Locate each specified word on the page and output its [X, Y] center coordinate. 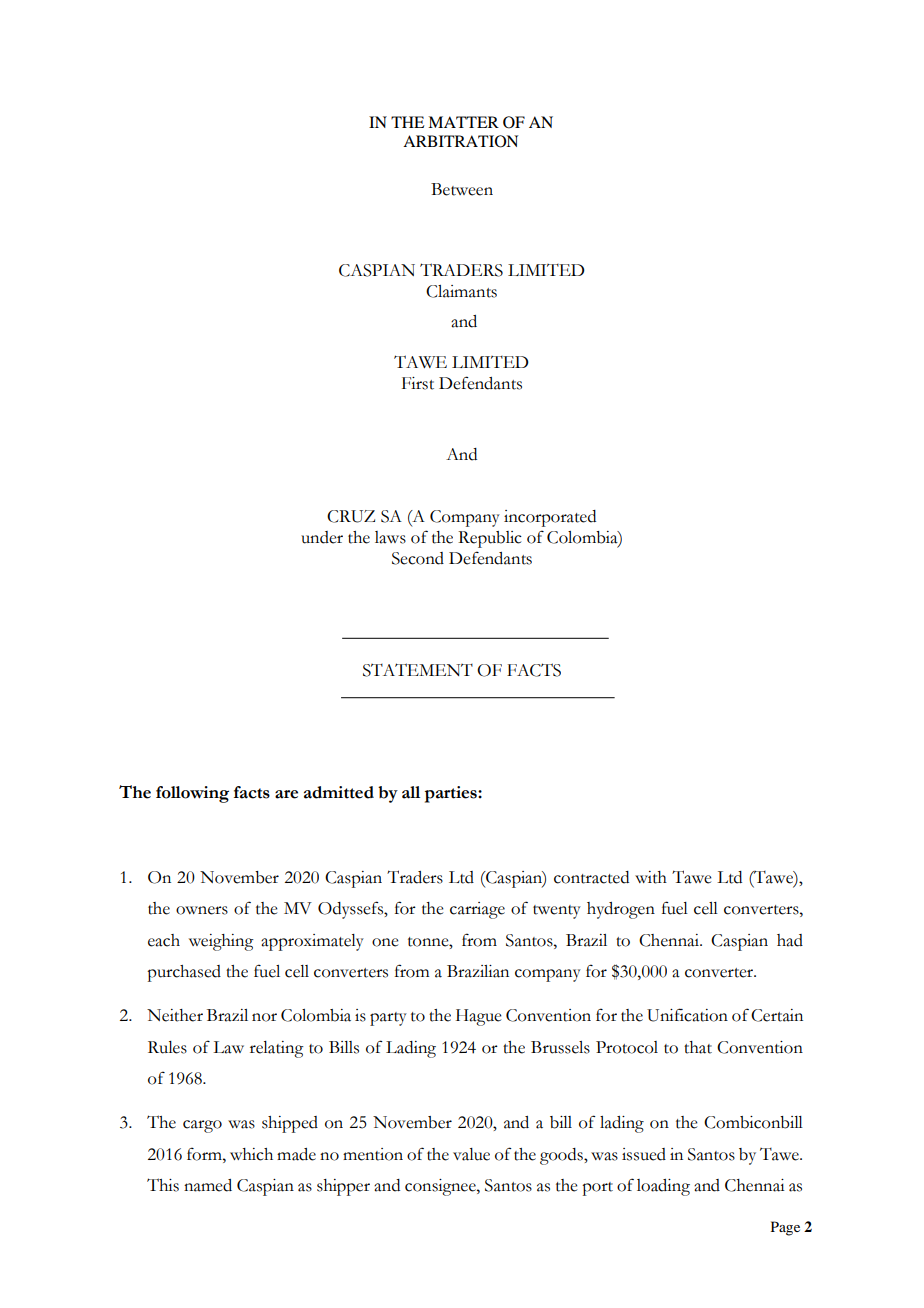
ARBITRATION [460, 141]
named [208, 1185]
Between [462, 189]
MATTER [463, 122]
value [471, 1154]
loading [663, 1187]
